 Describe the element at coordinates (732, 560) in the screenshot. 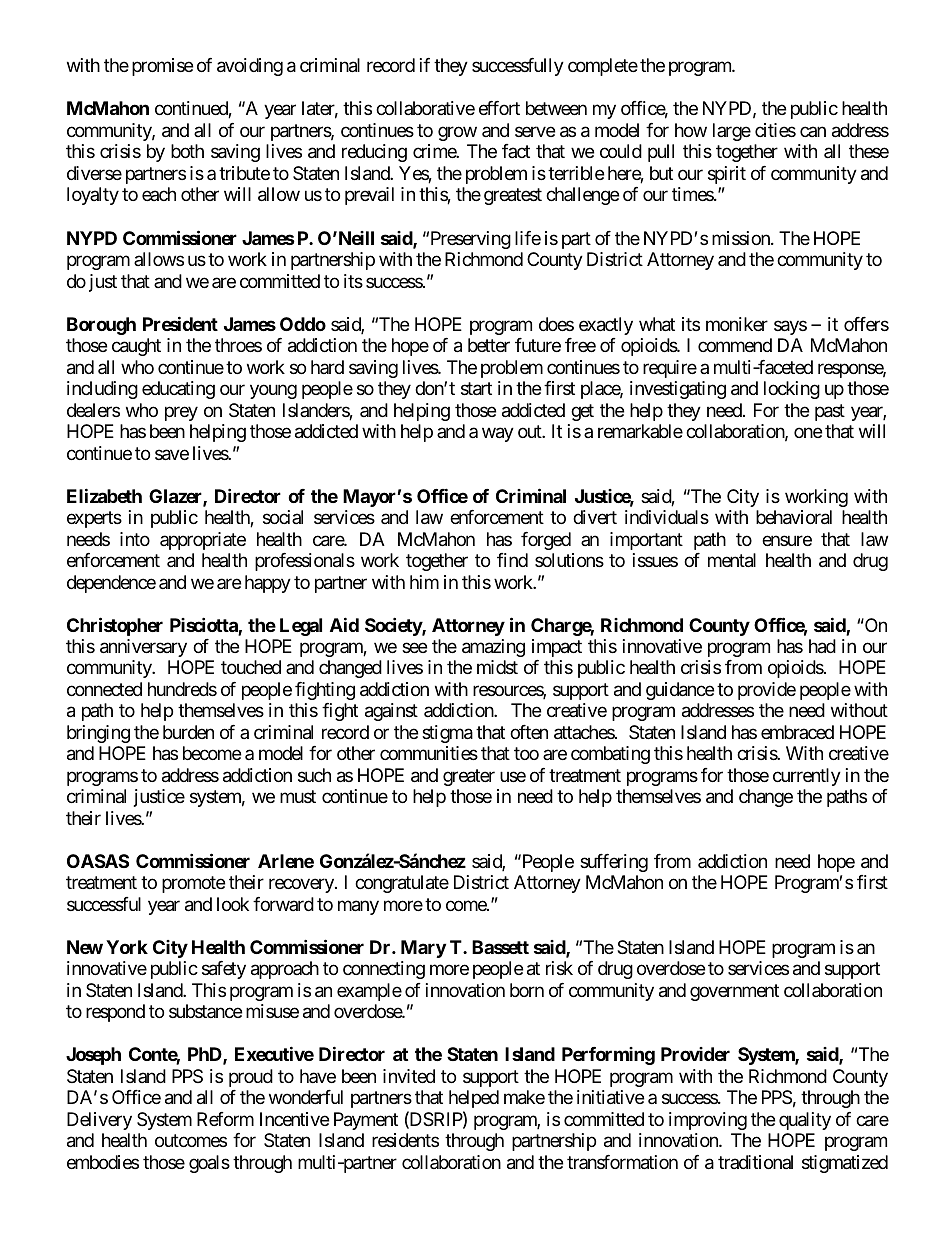

I see `mental` at that location.
